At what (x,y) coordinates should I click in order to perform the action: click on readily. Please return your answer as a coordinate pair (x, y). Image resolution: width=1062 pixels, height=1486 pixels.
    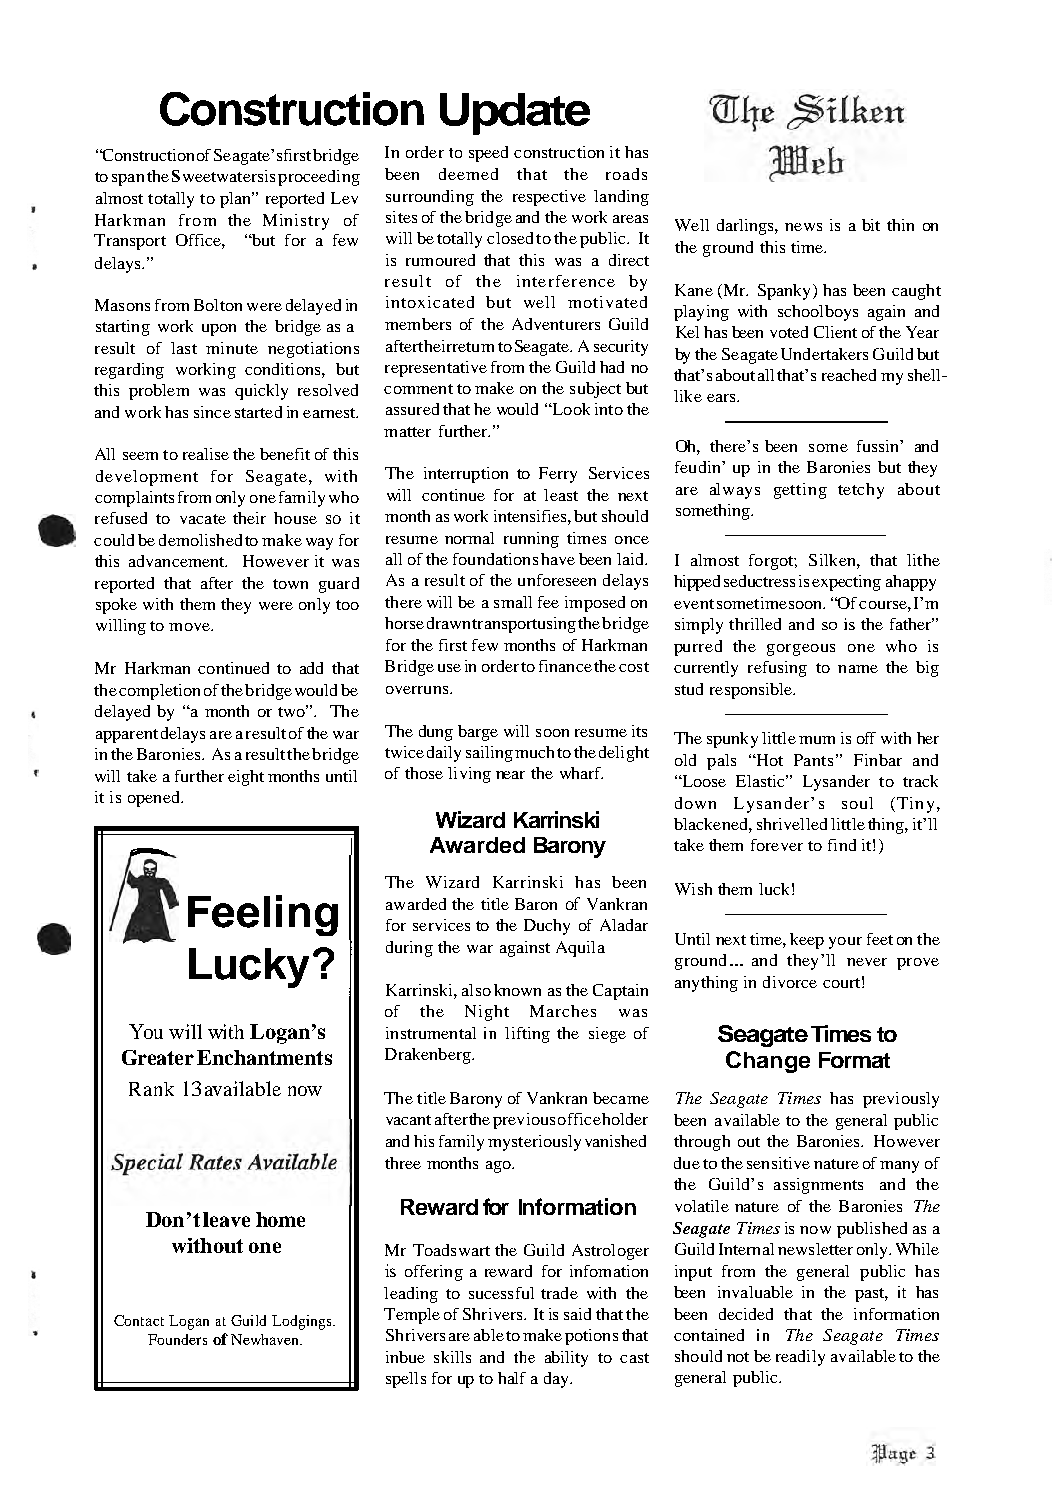
    Looking at the image, I should click on (800, 1358).
